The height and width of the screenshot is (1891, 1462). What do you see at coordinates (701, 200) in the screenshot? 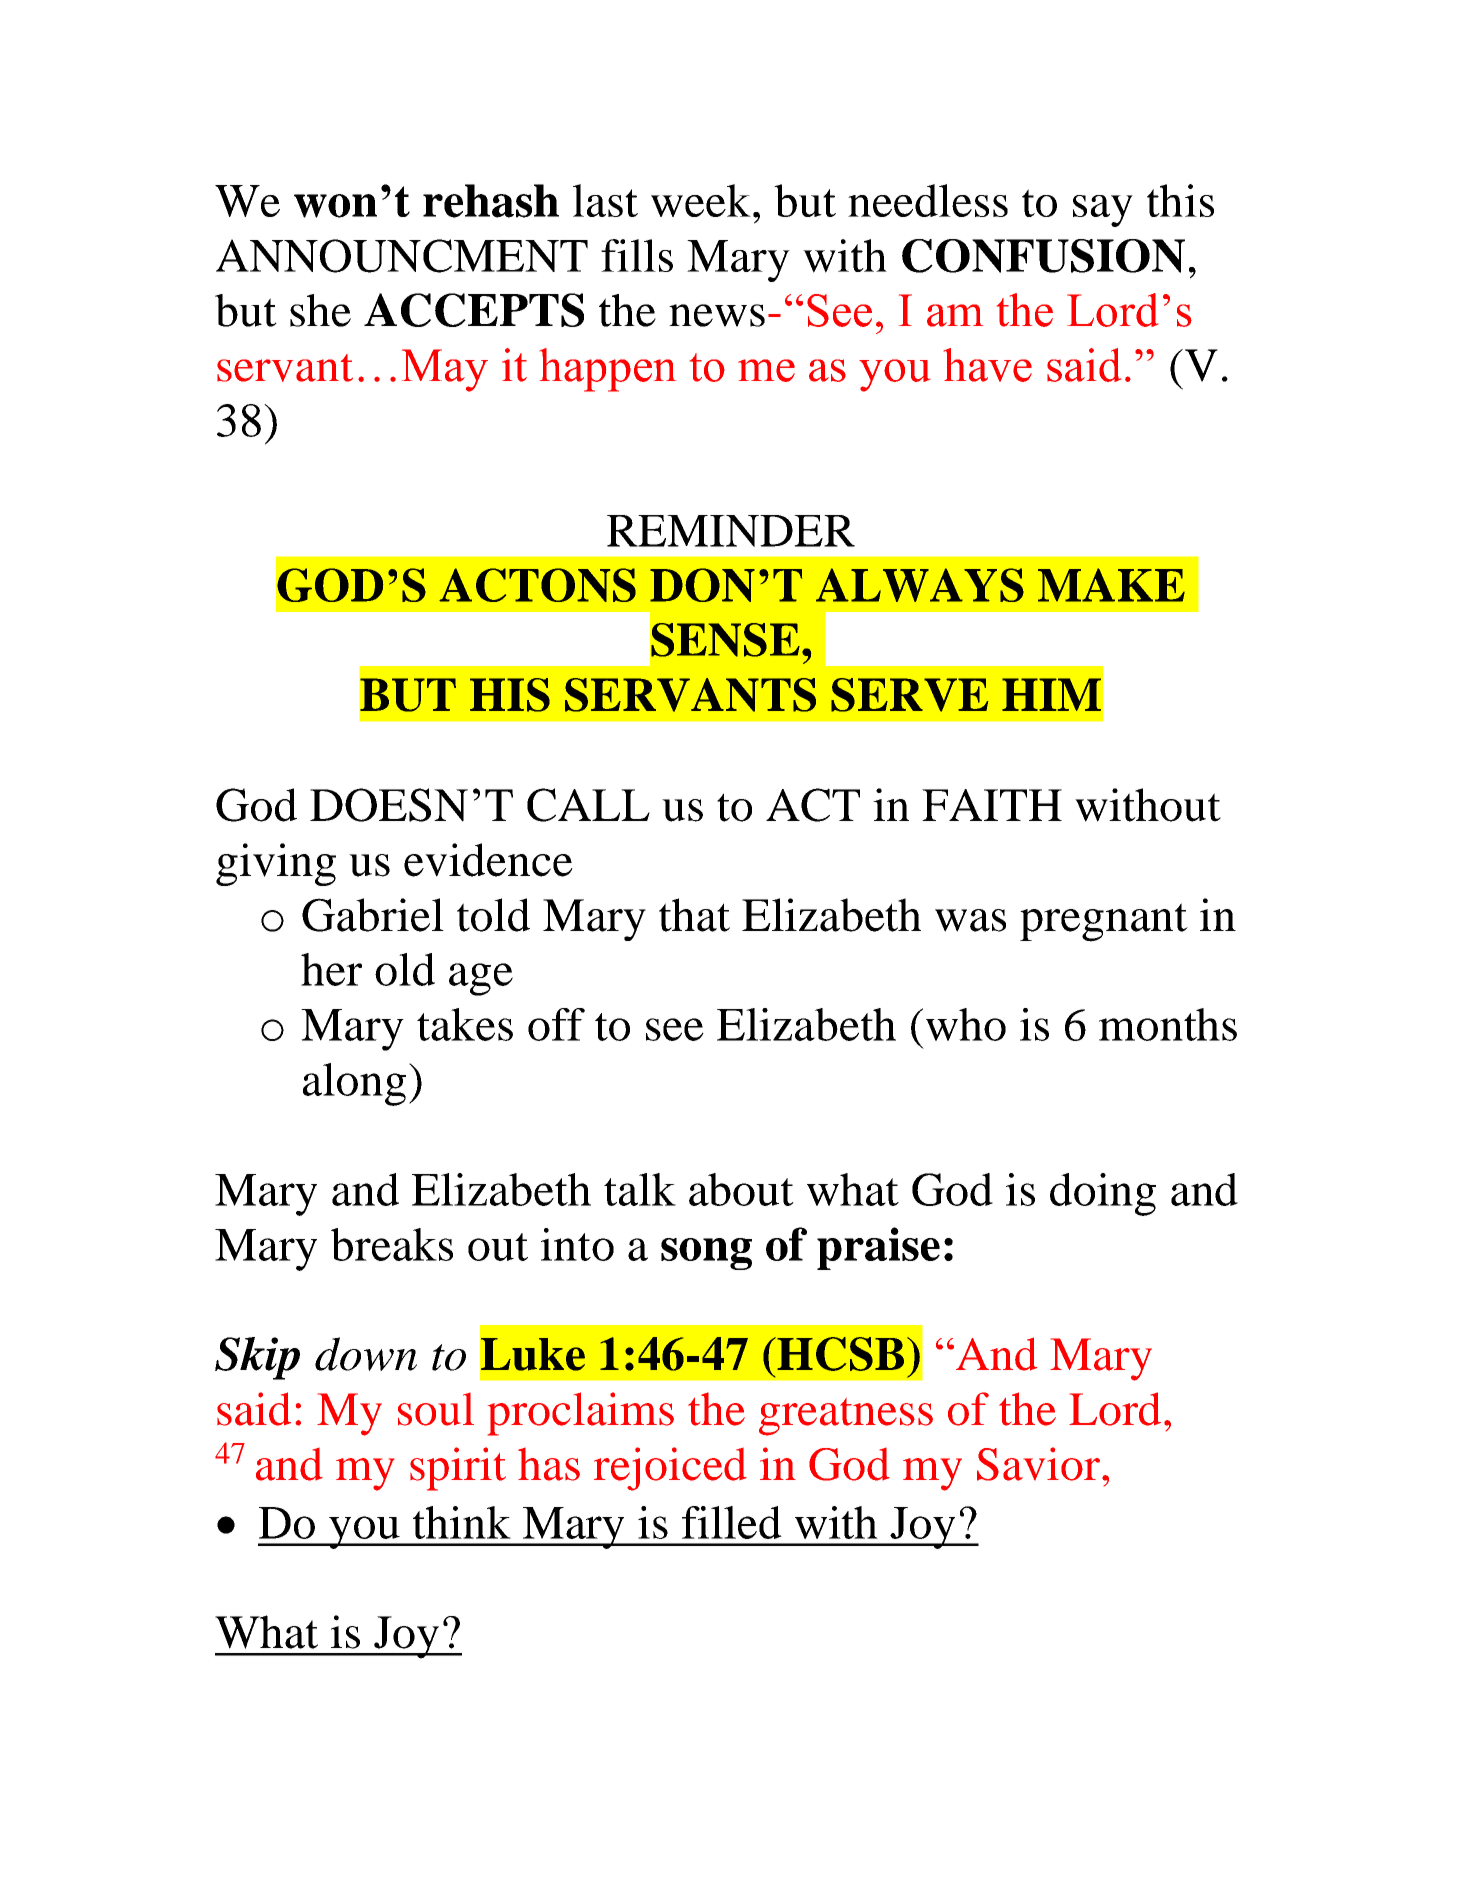
I see `week` at bounding box center [701, 200].
